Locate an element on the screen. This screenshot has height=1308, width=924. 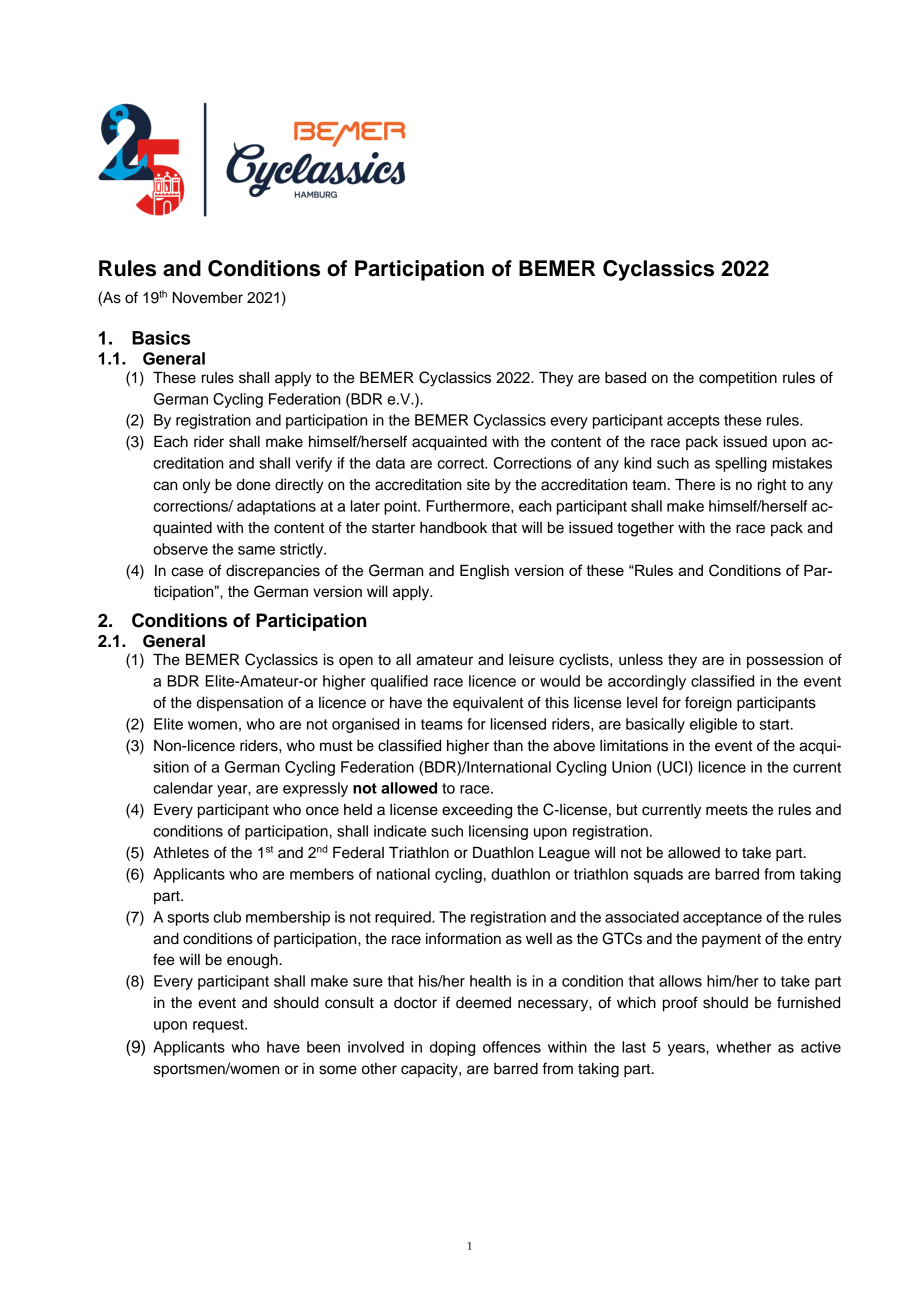
dispensation is located at coordinates (240, 703).
